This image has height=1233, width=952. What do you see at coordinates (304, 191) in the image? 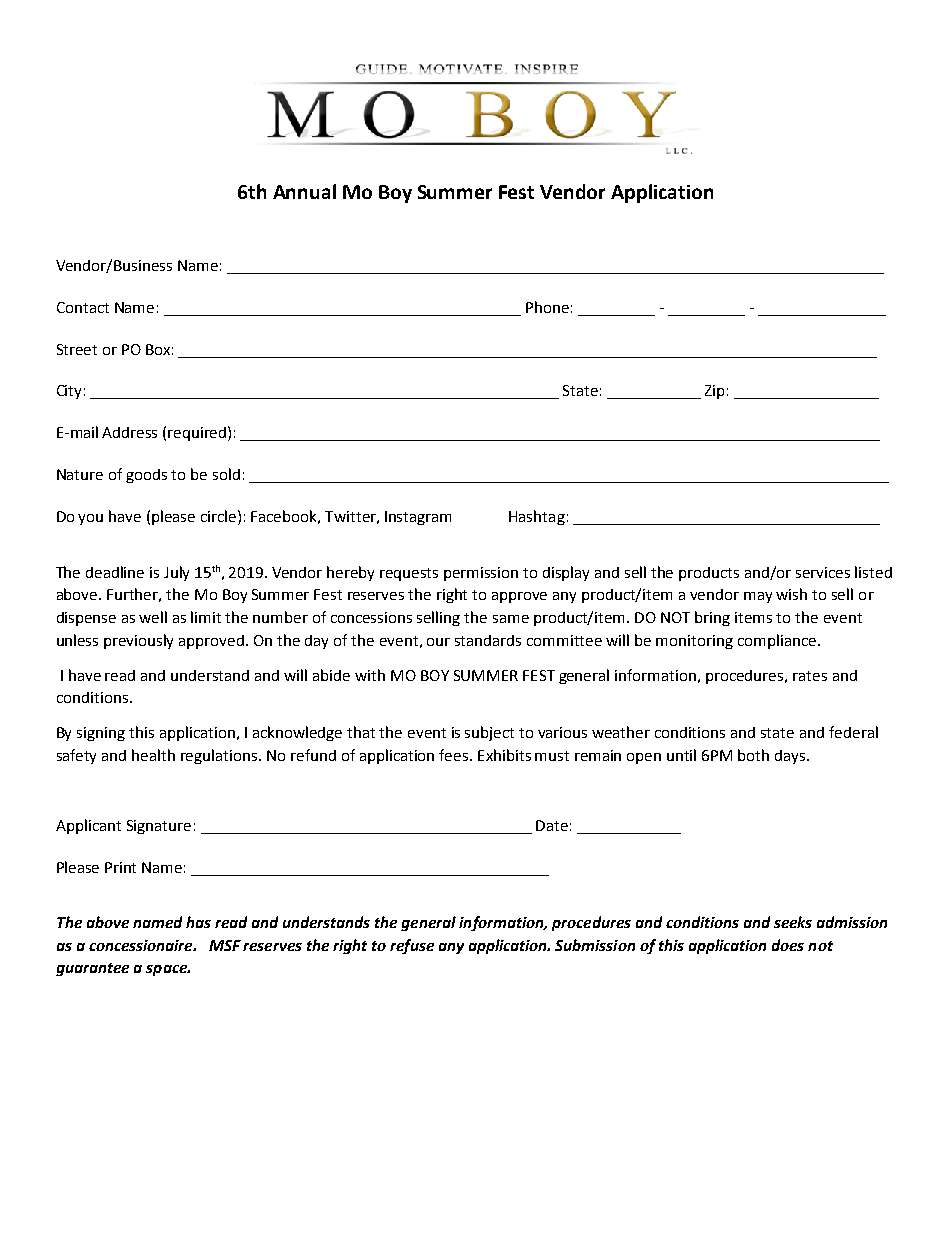
I see `Annual` at bounding box center [304, 191].
